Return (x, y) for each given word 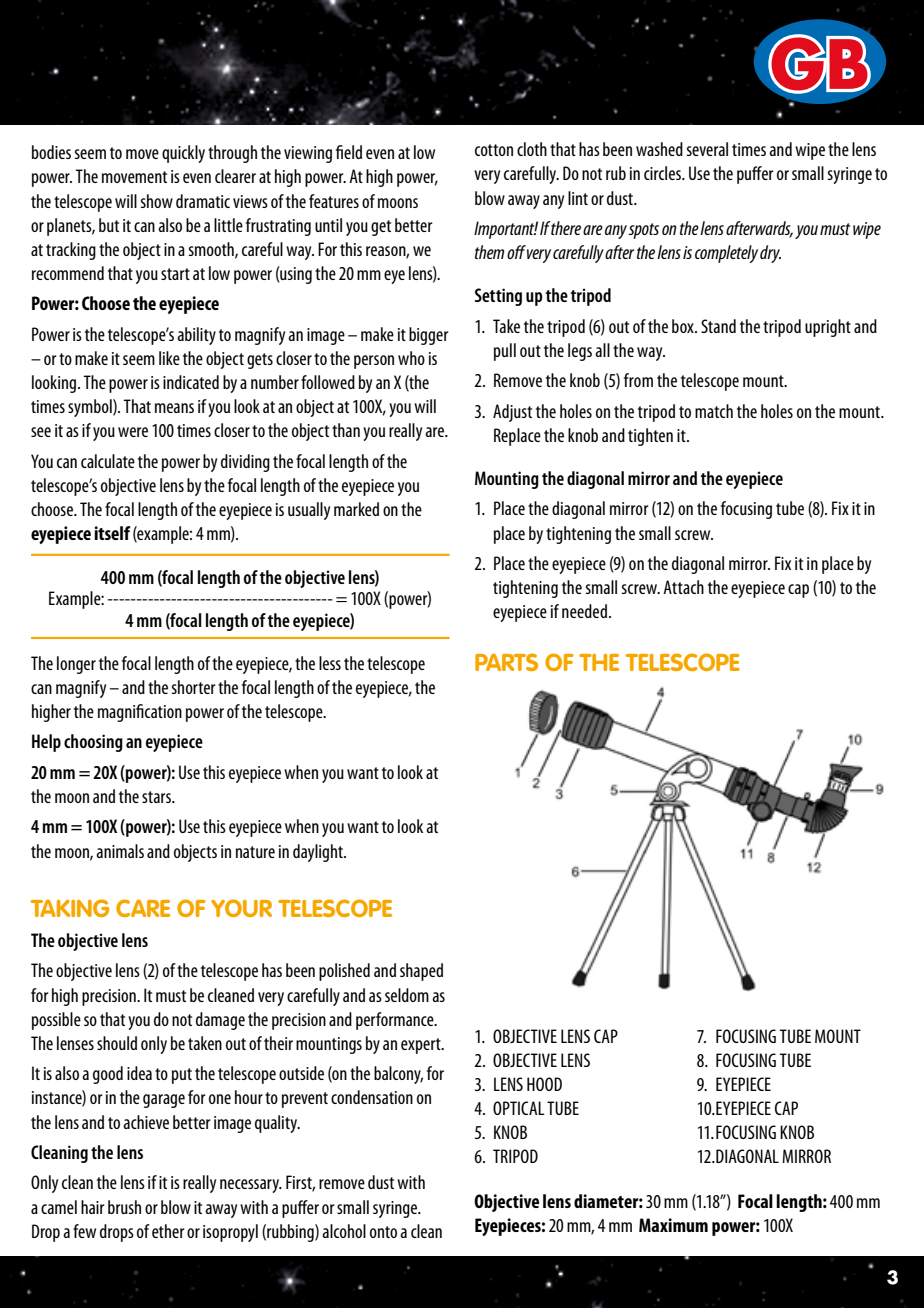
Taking (70, 908)
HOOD (544, 1084)
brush (124, 1207)
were (133, 432)
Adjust (512, 413)
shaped (421, 972)
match (714, 411)
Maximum (673, 1225)
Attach (683, 587)
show (157, 201)
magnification (140, 713)
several (707, 149)
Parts (506, 662)
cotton (494, 150)
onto (383, 1232)
